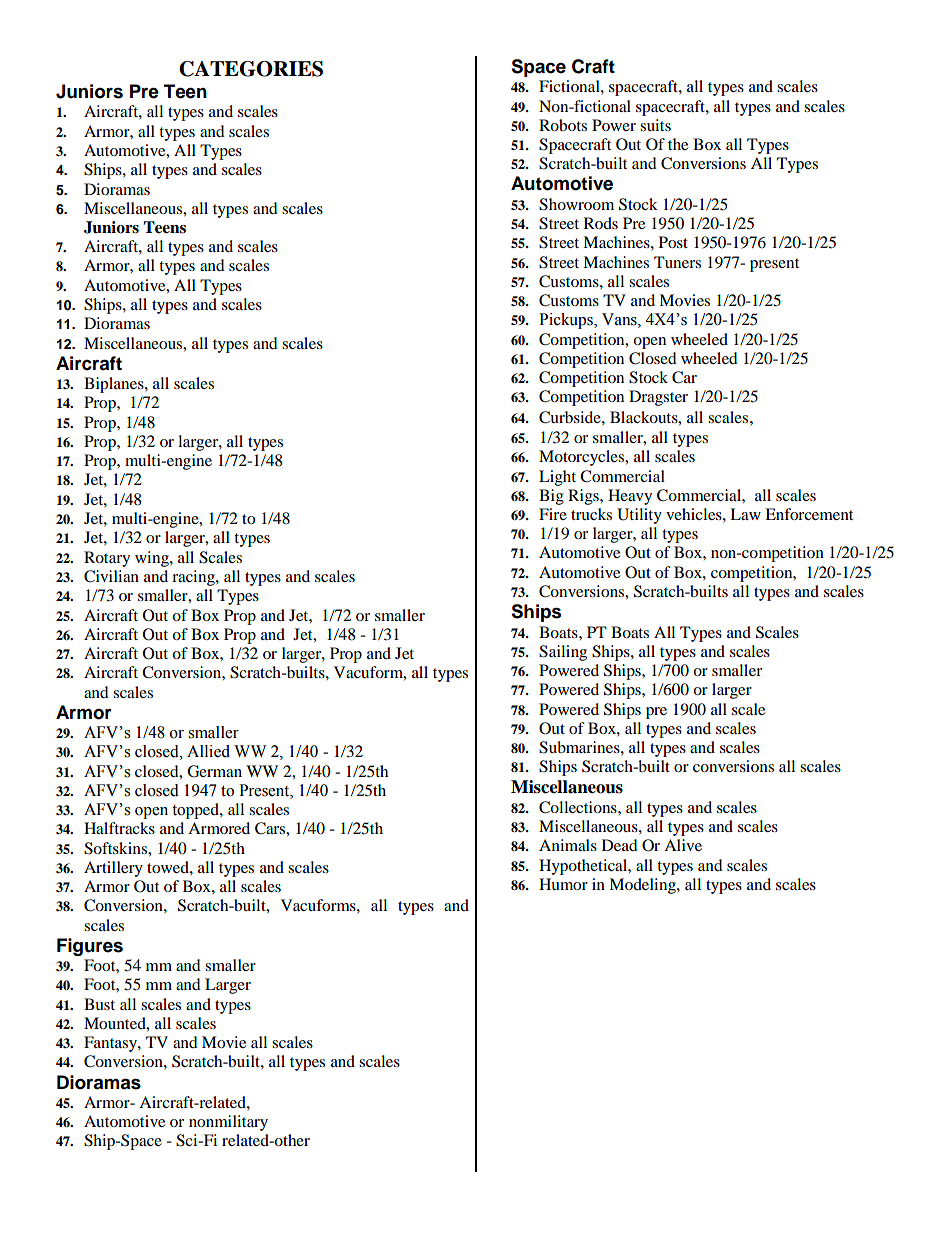  What do you see at coordinates (553, 514) in the screenshot?
I see `Fire` at bounding box center [553, 514].
